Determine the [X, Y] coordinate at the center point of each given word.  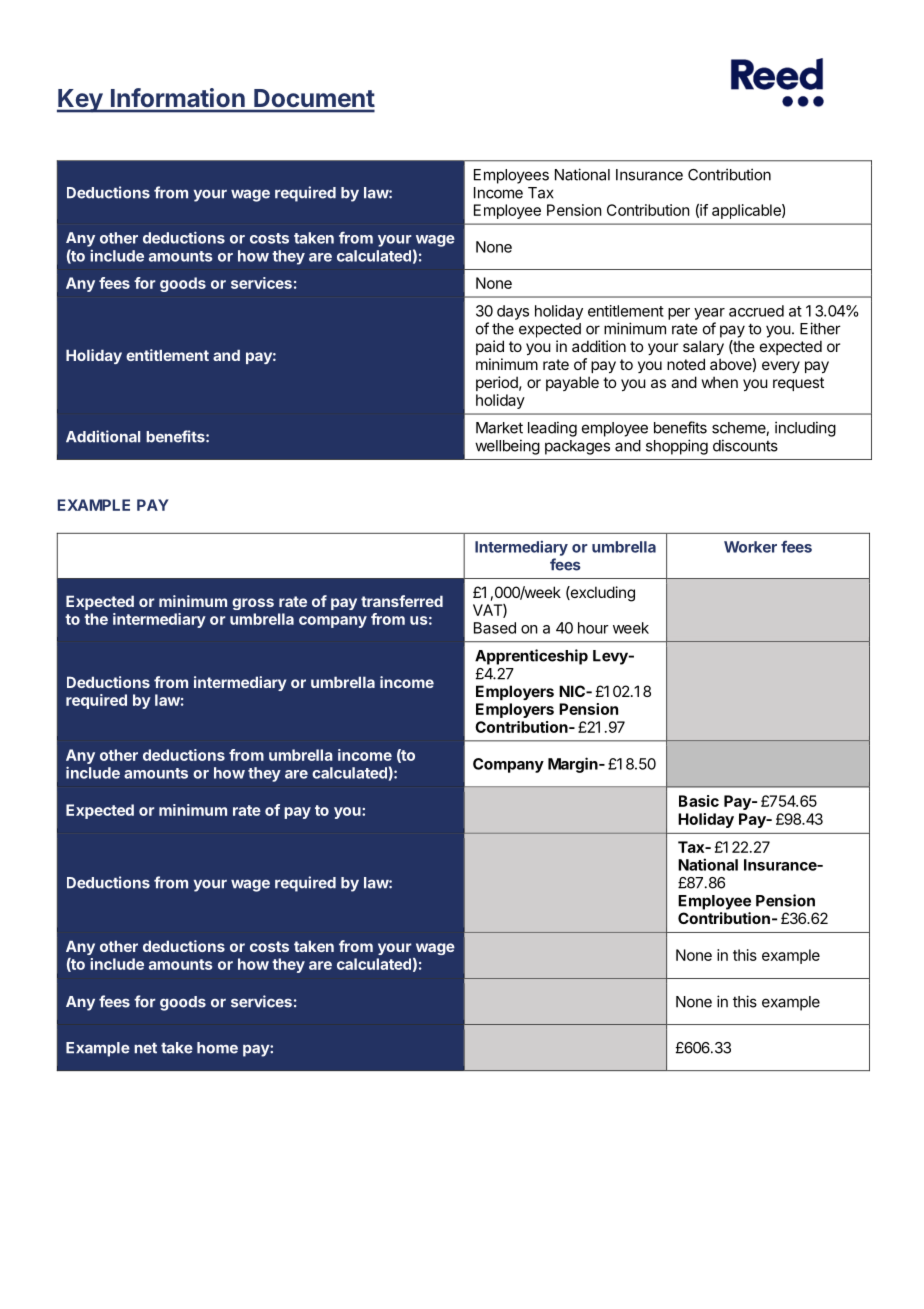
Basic [699, 801]
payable [572, 383]
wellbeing [507, 447]
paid [490, 347]
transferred [402, 601]
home [217, 1048]
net [145, 1048]
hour [593, 628]
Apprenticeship [531, 657]
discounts [745, 445]
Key [80, 101]
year [709, 314]
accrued [756, 311]
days [513, 312]
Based [495, 628]
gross [253, 604]
